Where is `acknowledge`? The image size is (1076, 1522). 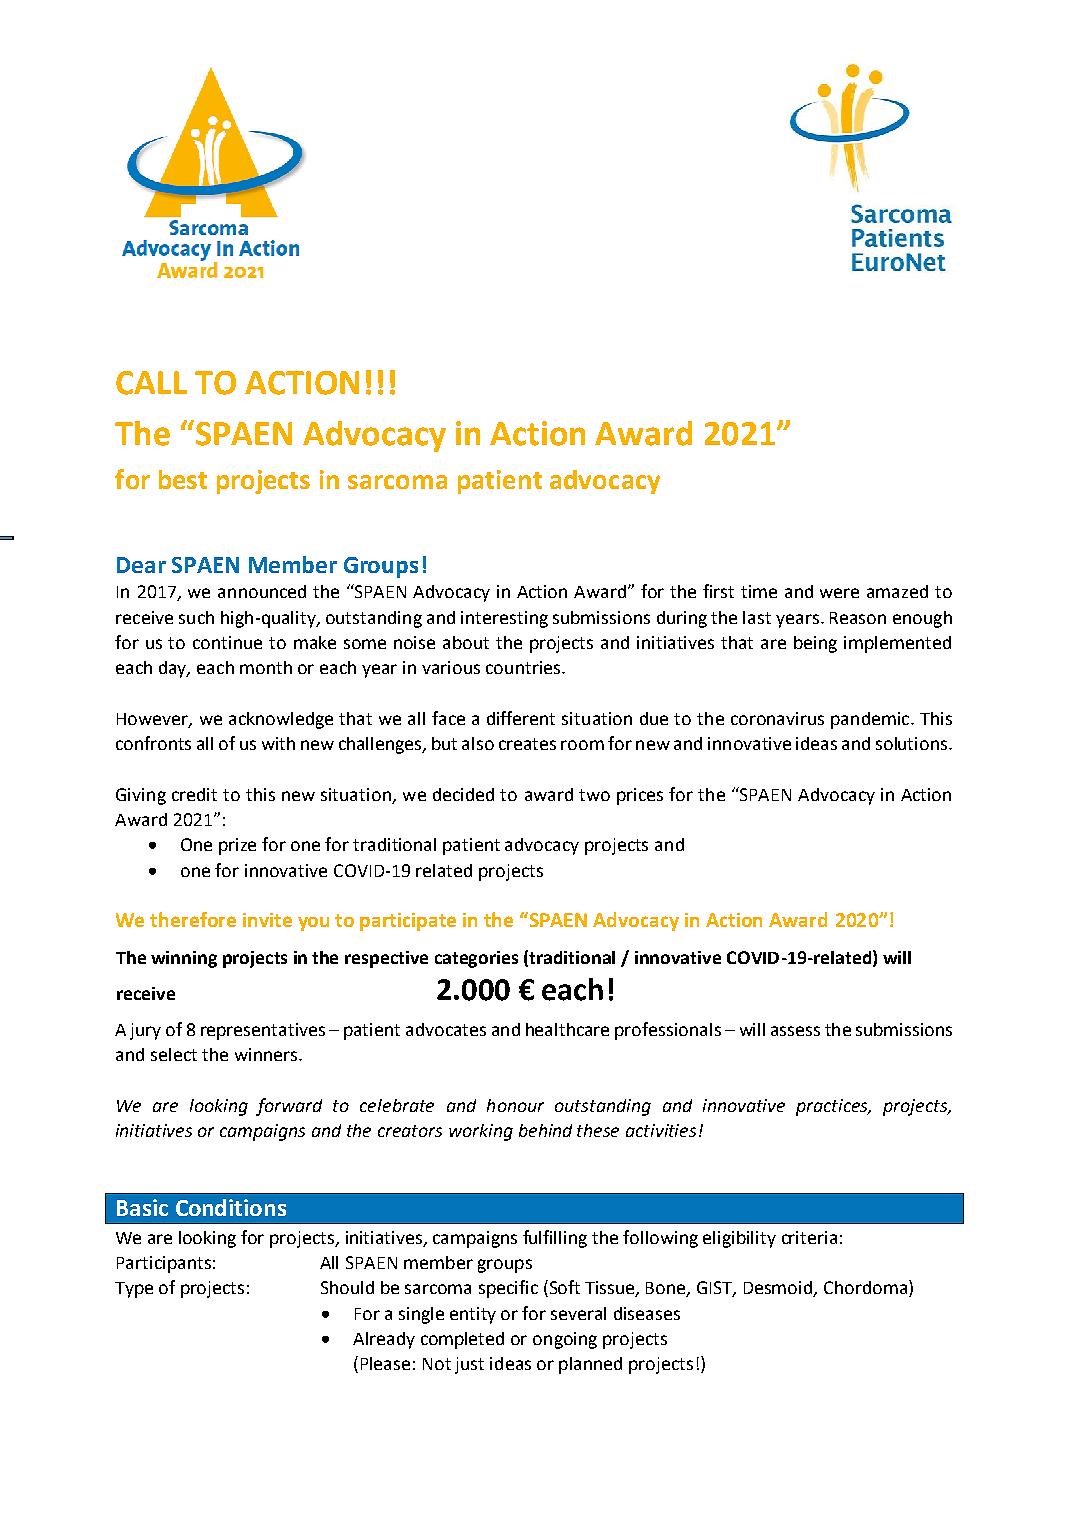
acknowledge is located at coordinates (281, 720).
